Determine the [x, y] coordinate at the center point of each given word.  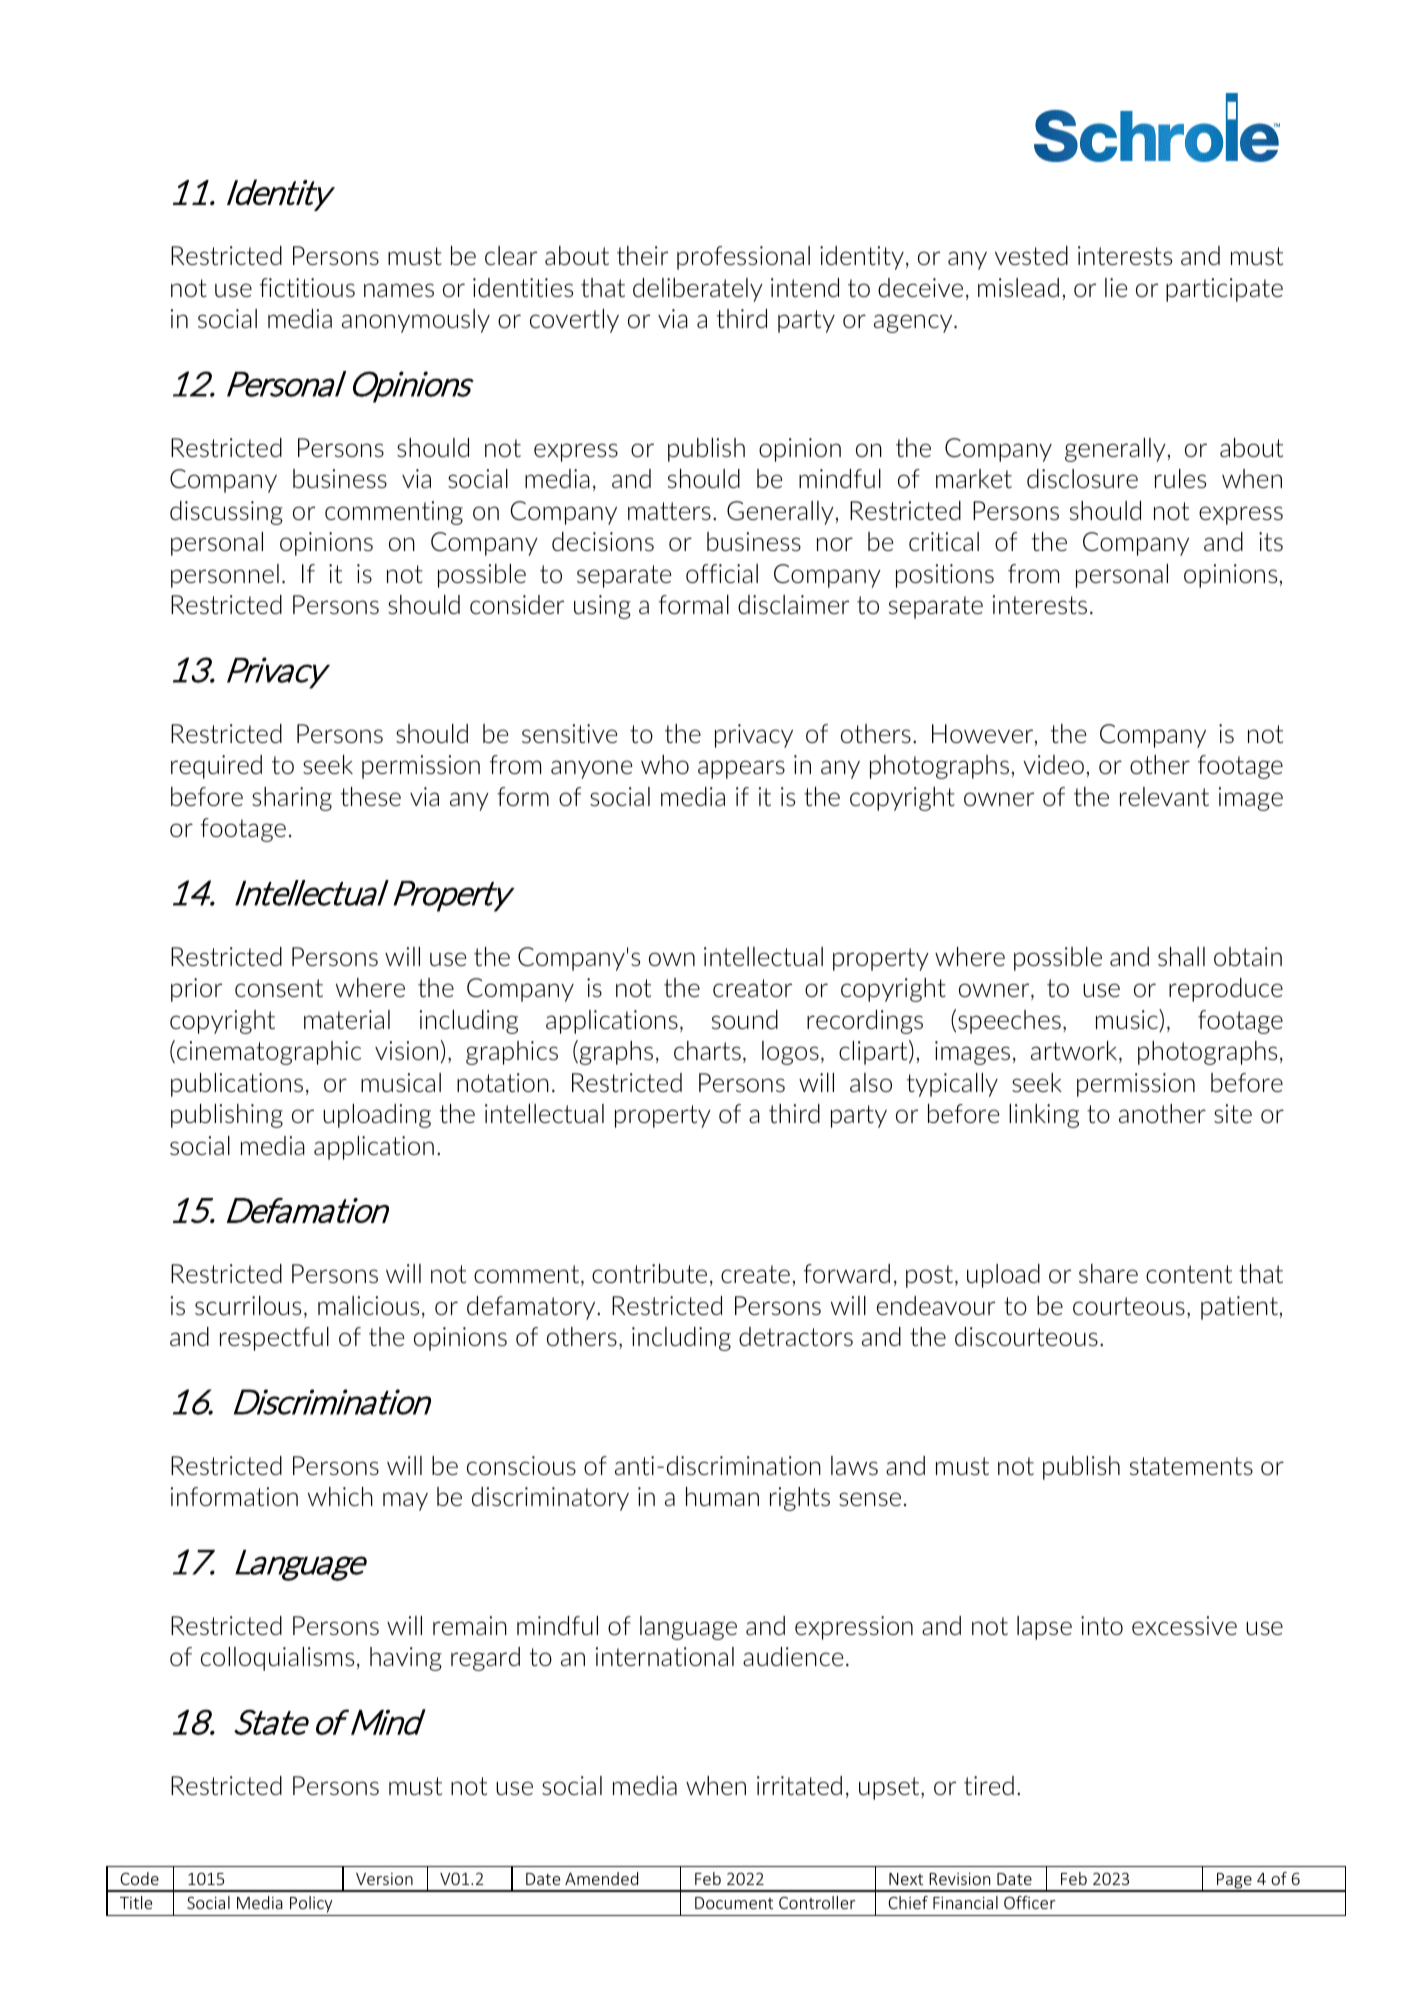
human [722, 1496]
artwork [1075, 1052]
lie [1116, 287]
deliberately [698, 290]
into [1102, 1625]
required [216, 767]
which [340, 1496]
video [1053, 764]
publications [237, 1085]
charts [707, 1050]
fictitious [307, 287]
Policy [311, 1906]
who [665, 764]
